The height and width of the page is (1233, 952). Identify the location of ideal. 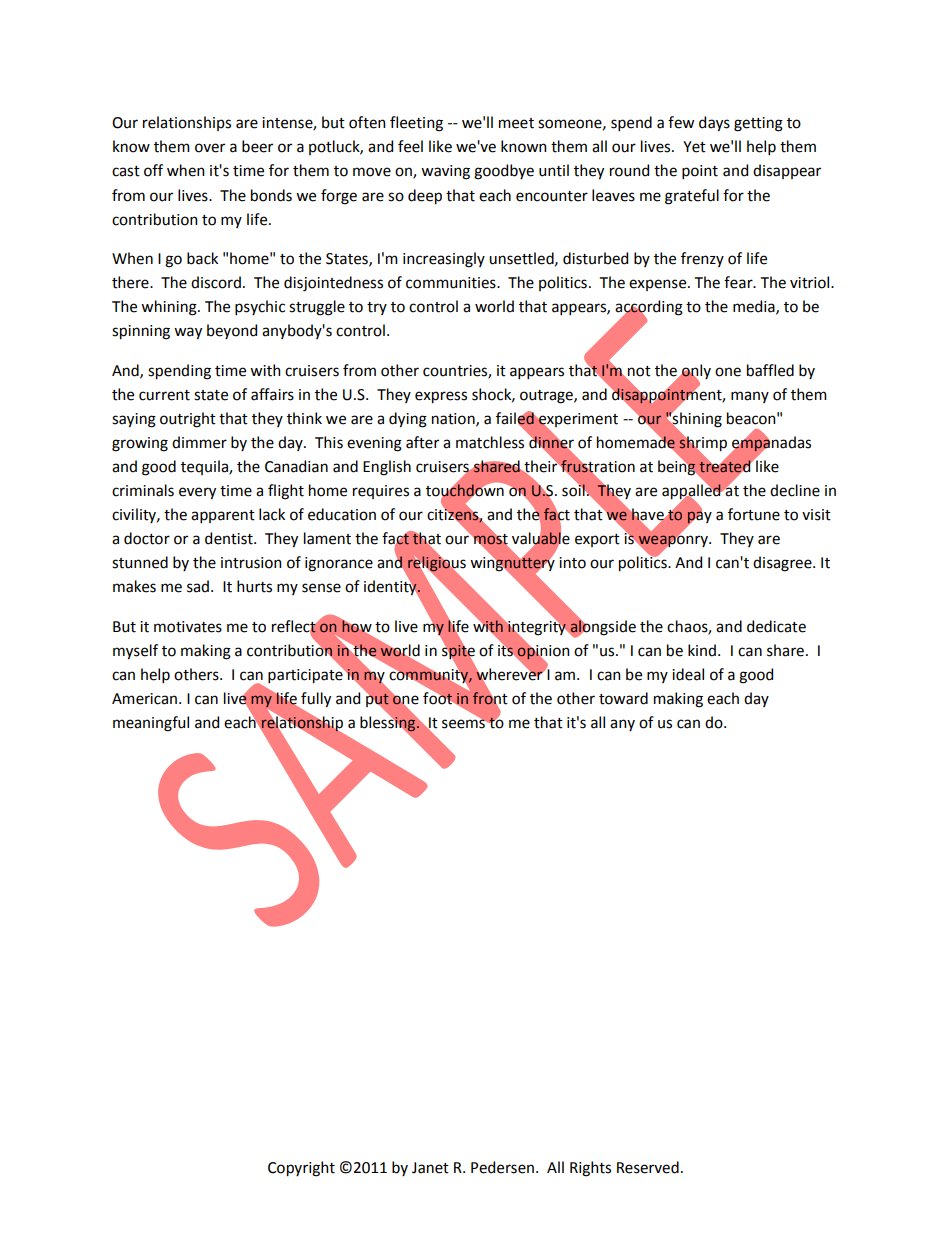
(688, 674).
